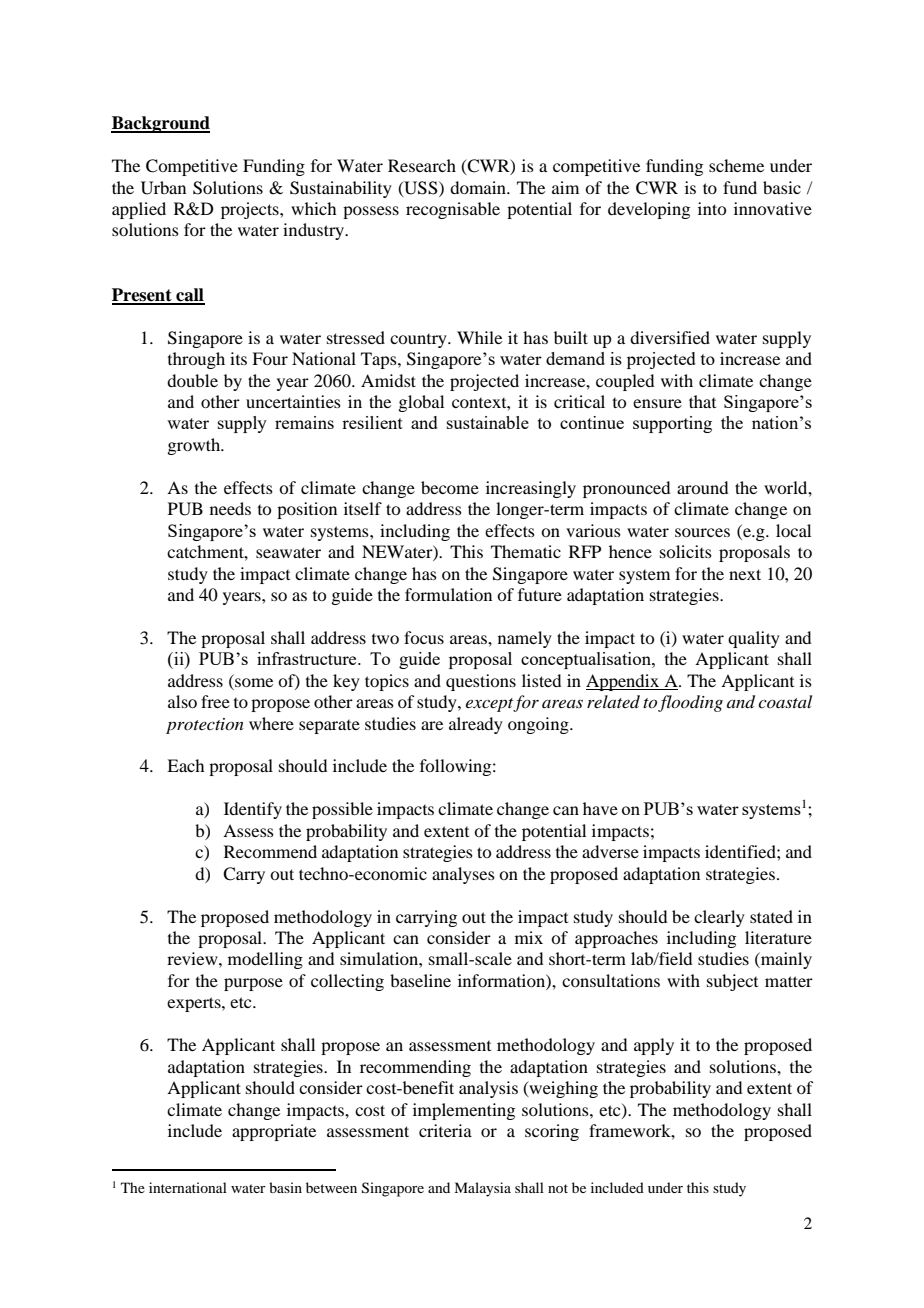 This document has width=924, height=1308. What do you see at coordinates (736, 165) in the document?
I see `scheme` at bounding box center [736, 165].
